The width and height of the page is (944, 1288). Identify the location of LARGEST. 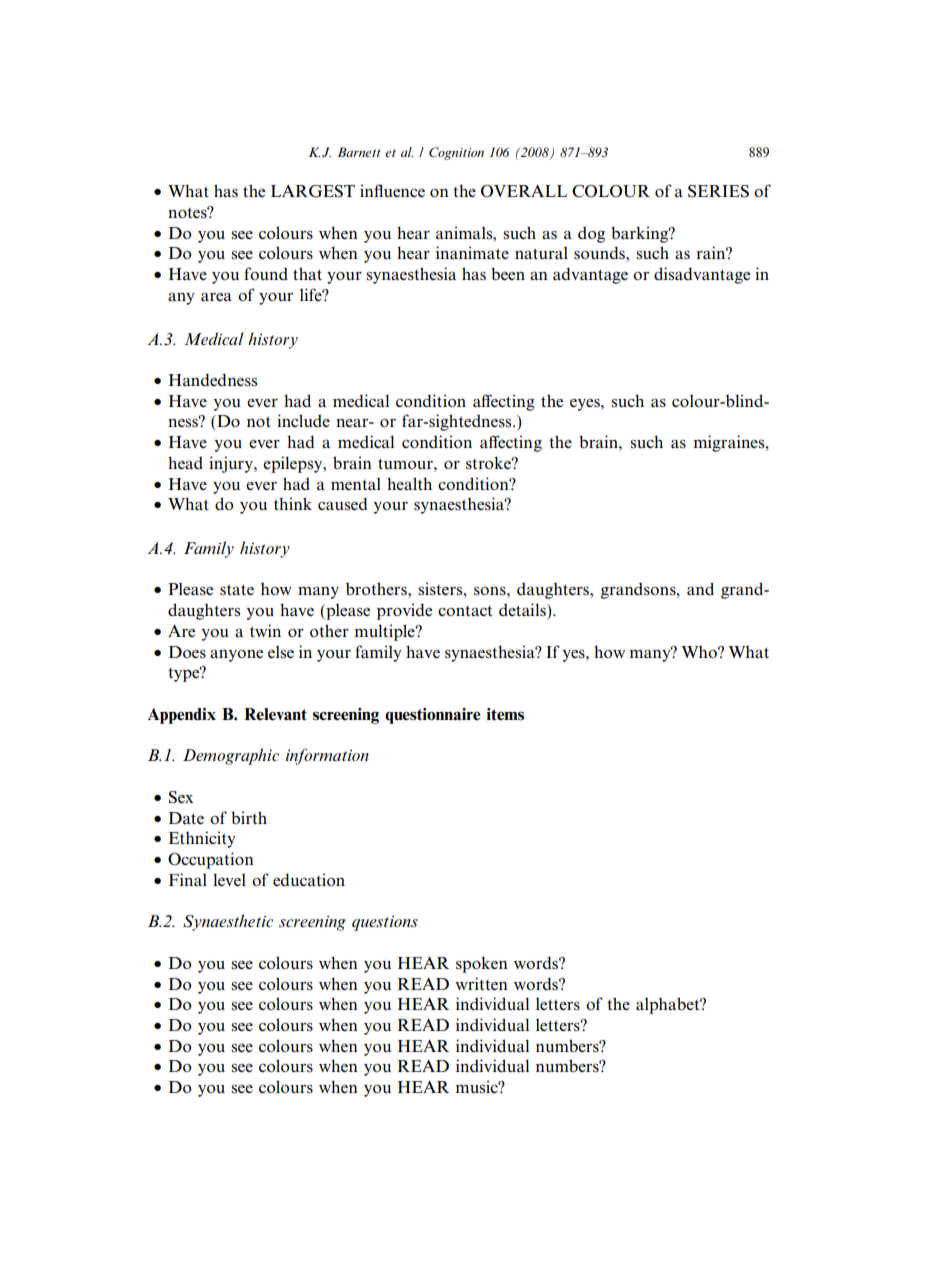
(313, 191).
